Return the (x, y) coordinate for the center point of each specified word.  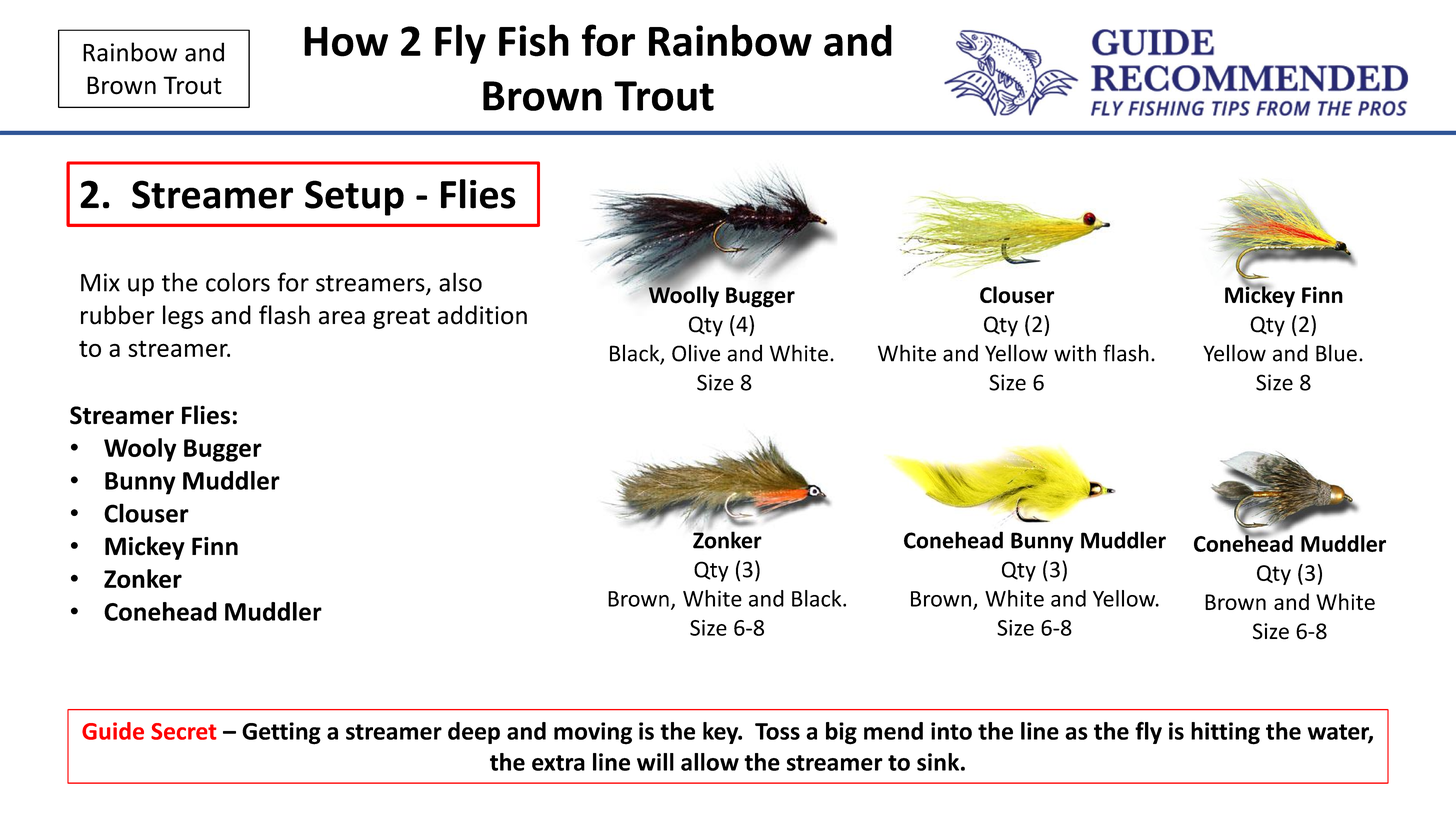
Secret (184, 731)
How (346, 41)
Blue (1336, 353)
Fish (534, 40)
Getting (281, 733)
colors (238, 282)
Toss (777, 731)
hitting (1225, 733)
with (1075, 353)
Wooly (140, 450)
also (460, 282)
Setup (354, 198)
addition (482, 315)
